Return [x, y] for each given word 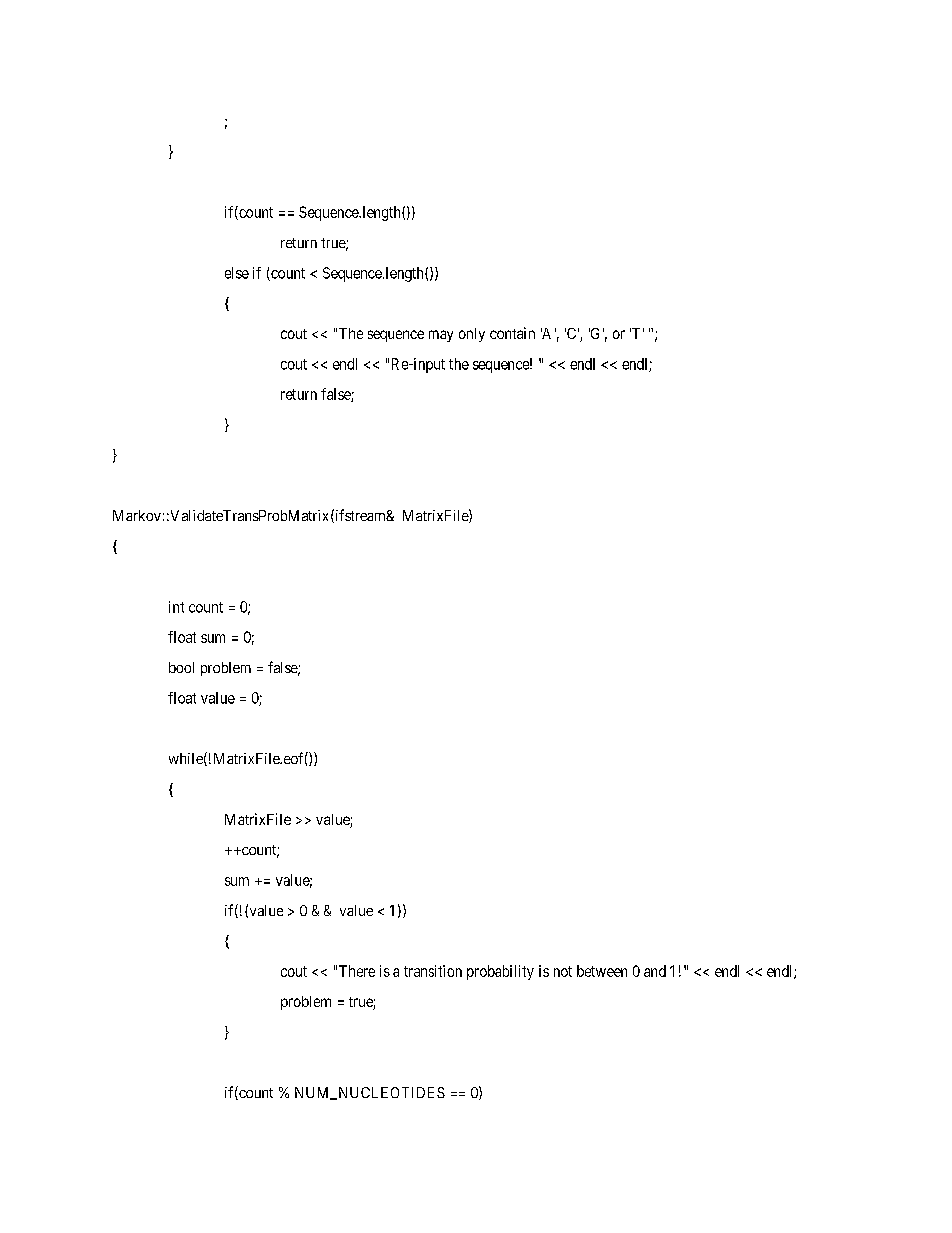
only [472, 335]
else [237, 273]
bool [181, 667]
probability [500, 972]
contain [512, 333]
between [602, 971]
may [441, 336]
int [176, 607]
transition [433, 971]
